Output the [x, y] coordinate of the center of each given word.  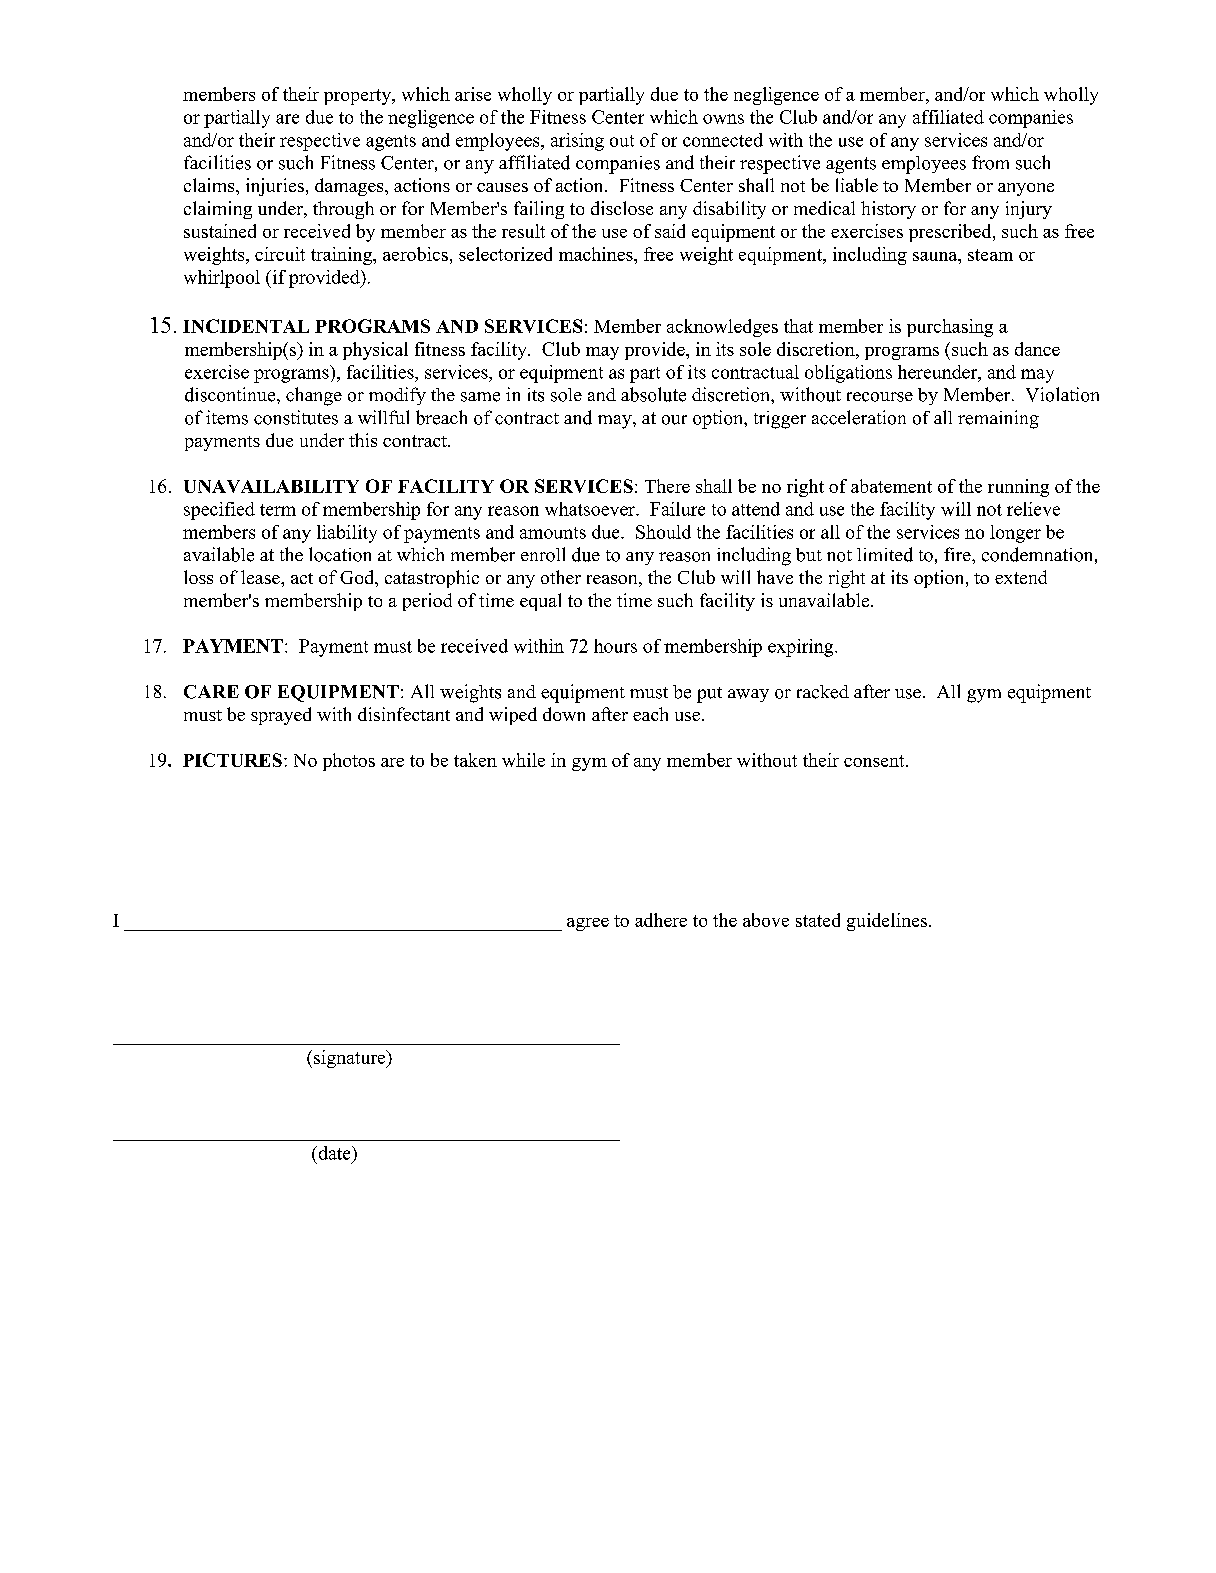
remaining [998, 419]
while [523, 760]
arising [577, 142]
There [667, 486]
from [990, 162]
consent [875, 761]
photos [349, 762]
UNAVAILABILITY [271, 486]
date [334, 1153]
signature [351, 1059]
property [358, 97]
